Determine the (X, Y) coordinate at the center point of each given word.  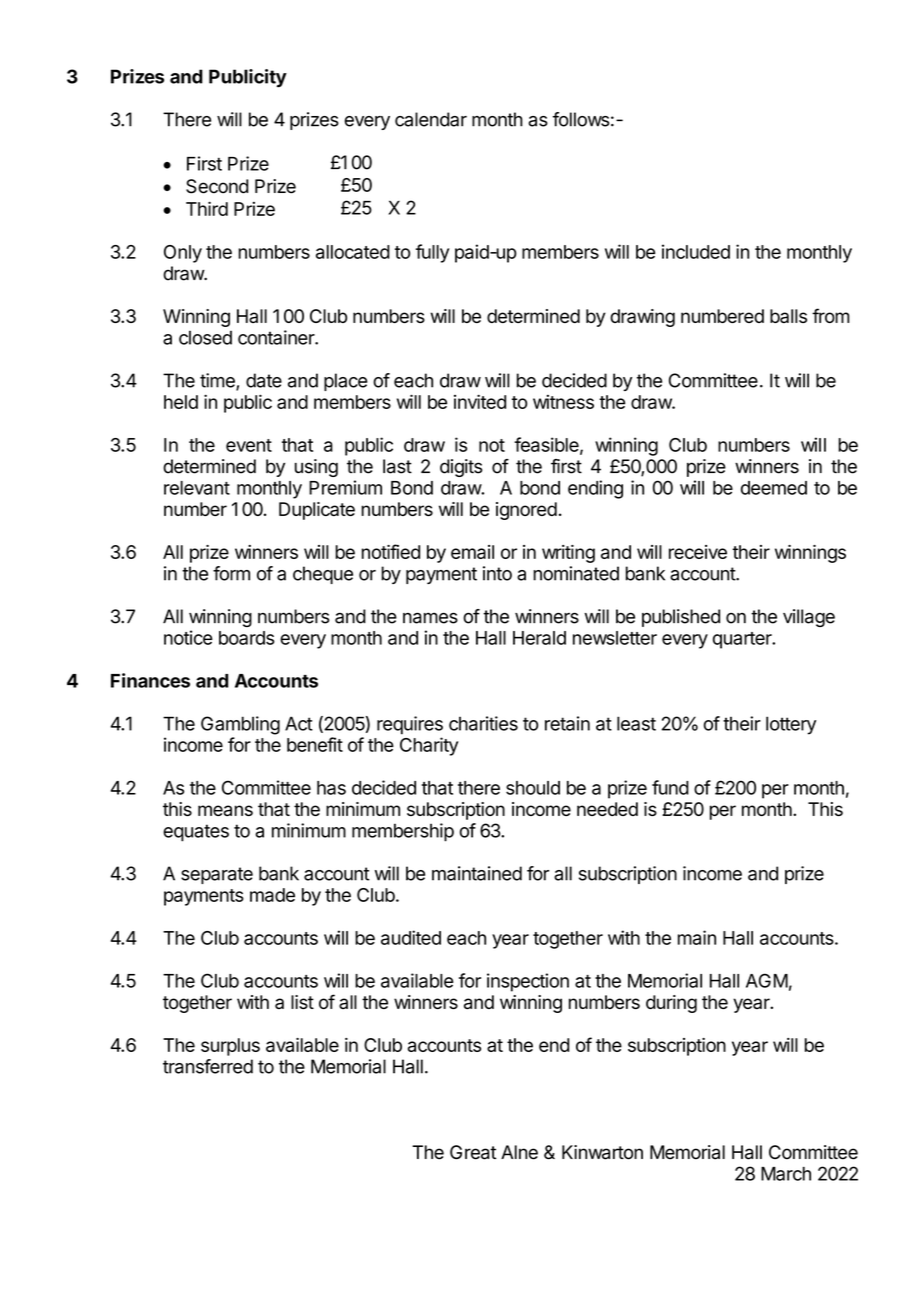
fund (670, 787)
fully (432, 253)
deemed (774, 488)
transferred (208, 1066)
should (533, 788)
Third (207, 208)
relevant (197, 488)
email (472, 552)
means (225, 810)
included (696, 251)
